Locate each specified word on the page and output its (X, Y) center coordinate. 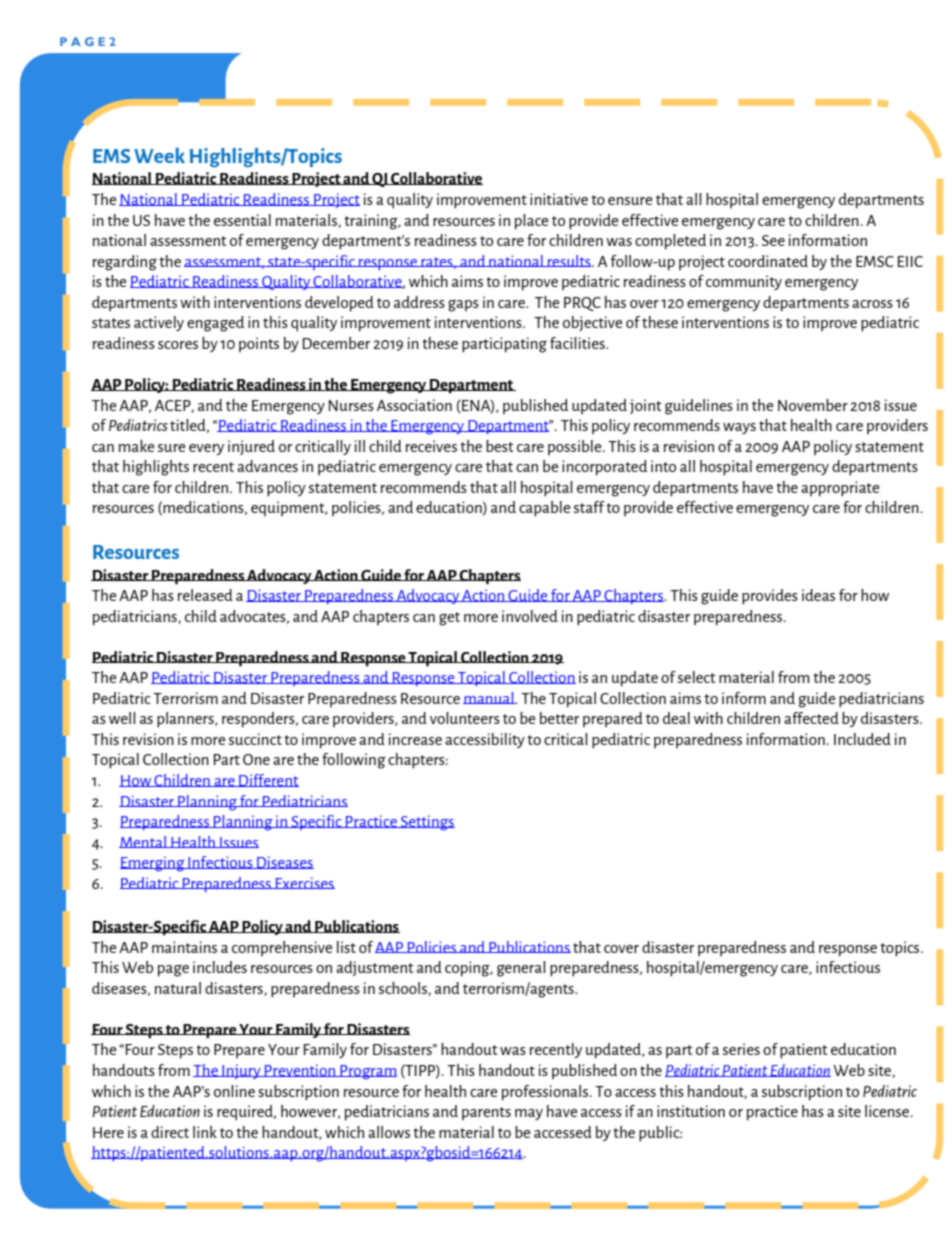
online (234, 1091)
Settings (427, 823)
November (813, 405)
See (773, 240)
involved (530, 616)
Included (862, 739)
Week (159, 155)
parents (486, 1113)
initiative (559, 199)
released (205, 595)
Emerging (153, 864)
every (206, 449)
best (500, 446)
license (887, 1111)
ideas (818, 595)
